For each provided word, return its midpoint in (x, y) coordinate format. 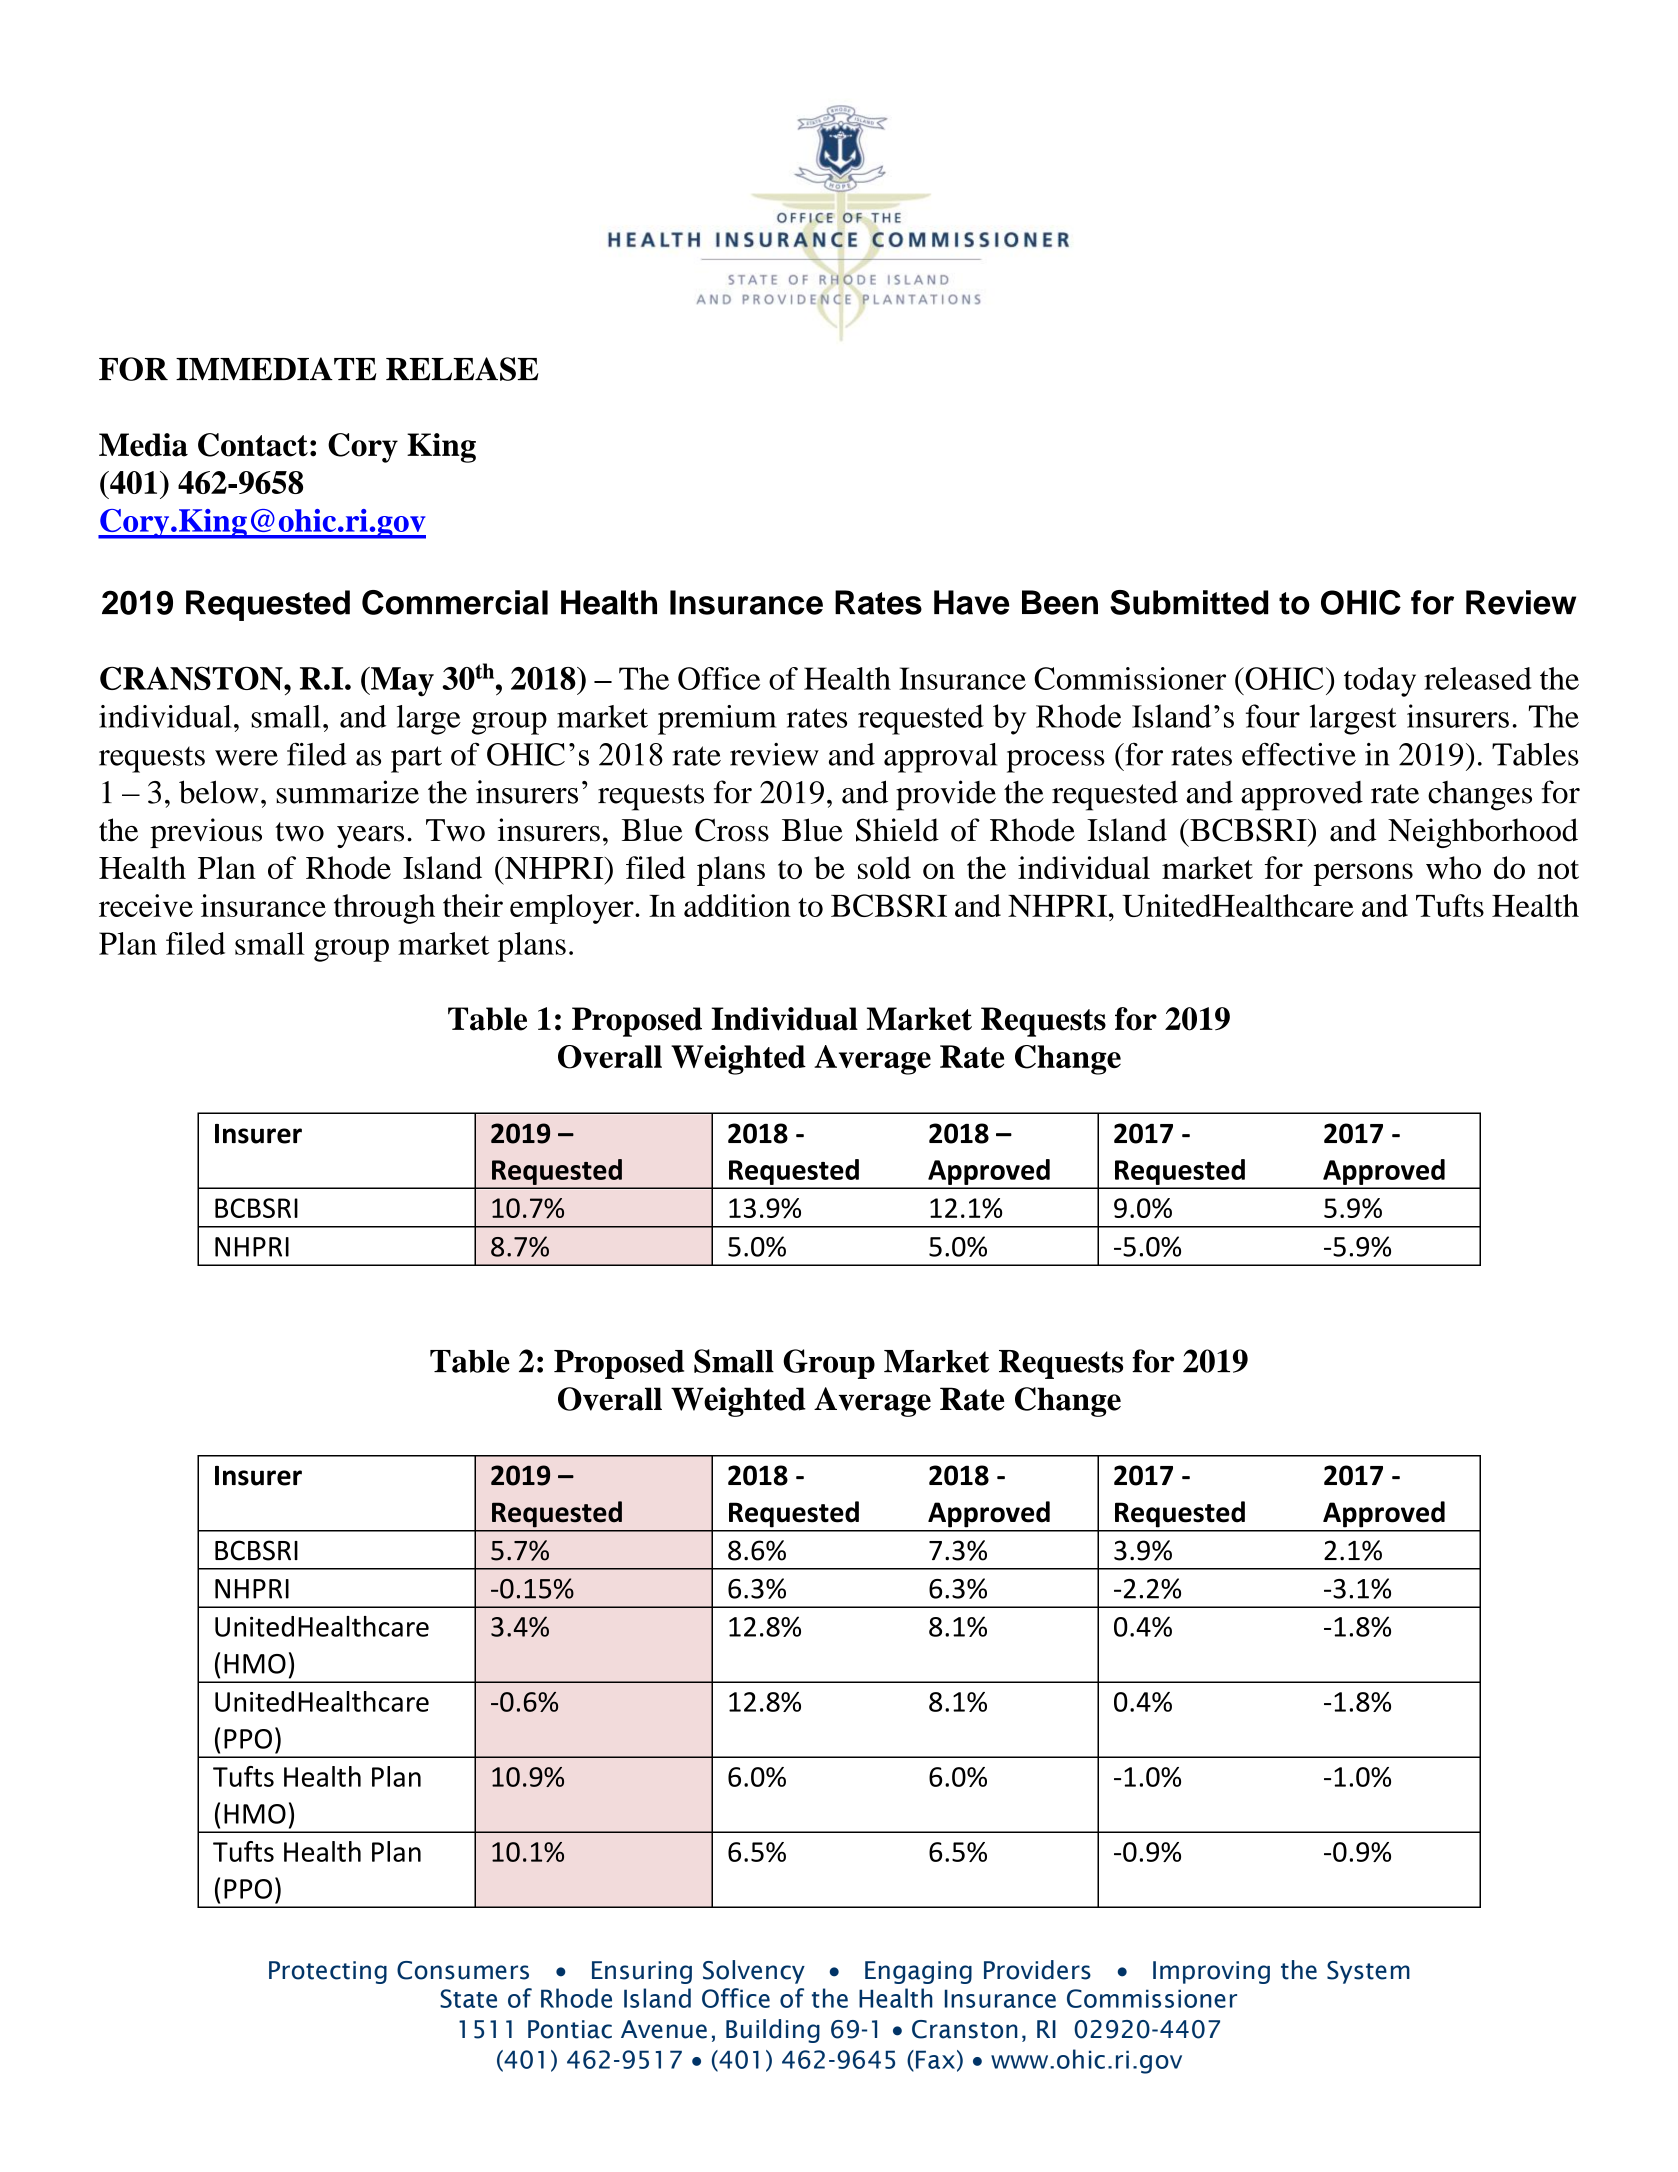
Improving (1211, 1972)
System (1368, 1972)
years (370, 837)
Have (972, 602)
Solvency (754, 1972)
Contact (253, 445)
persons (1363, 874)
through (384, 909)
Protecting (328, 1972)
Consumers (463, 1970)
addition (737, 905)
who (1453, 867)
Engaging (918, 1972)
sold (884, 867)
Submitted (1189, 602)
